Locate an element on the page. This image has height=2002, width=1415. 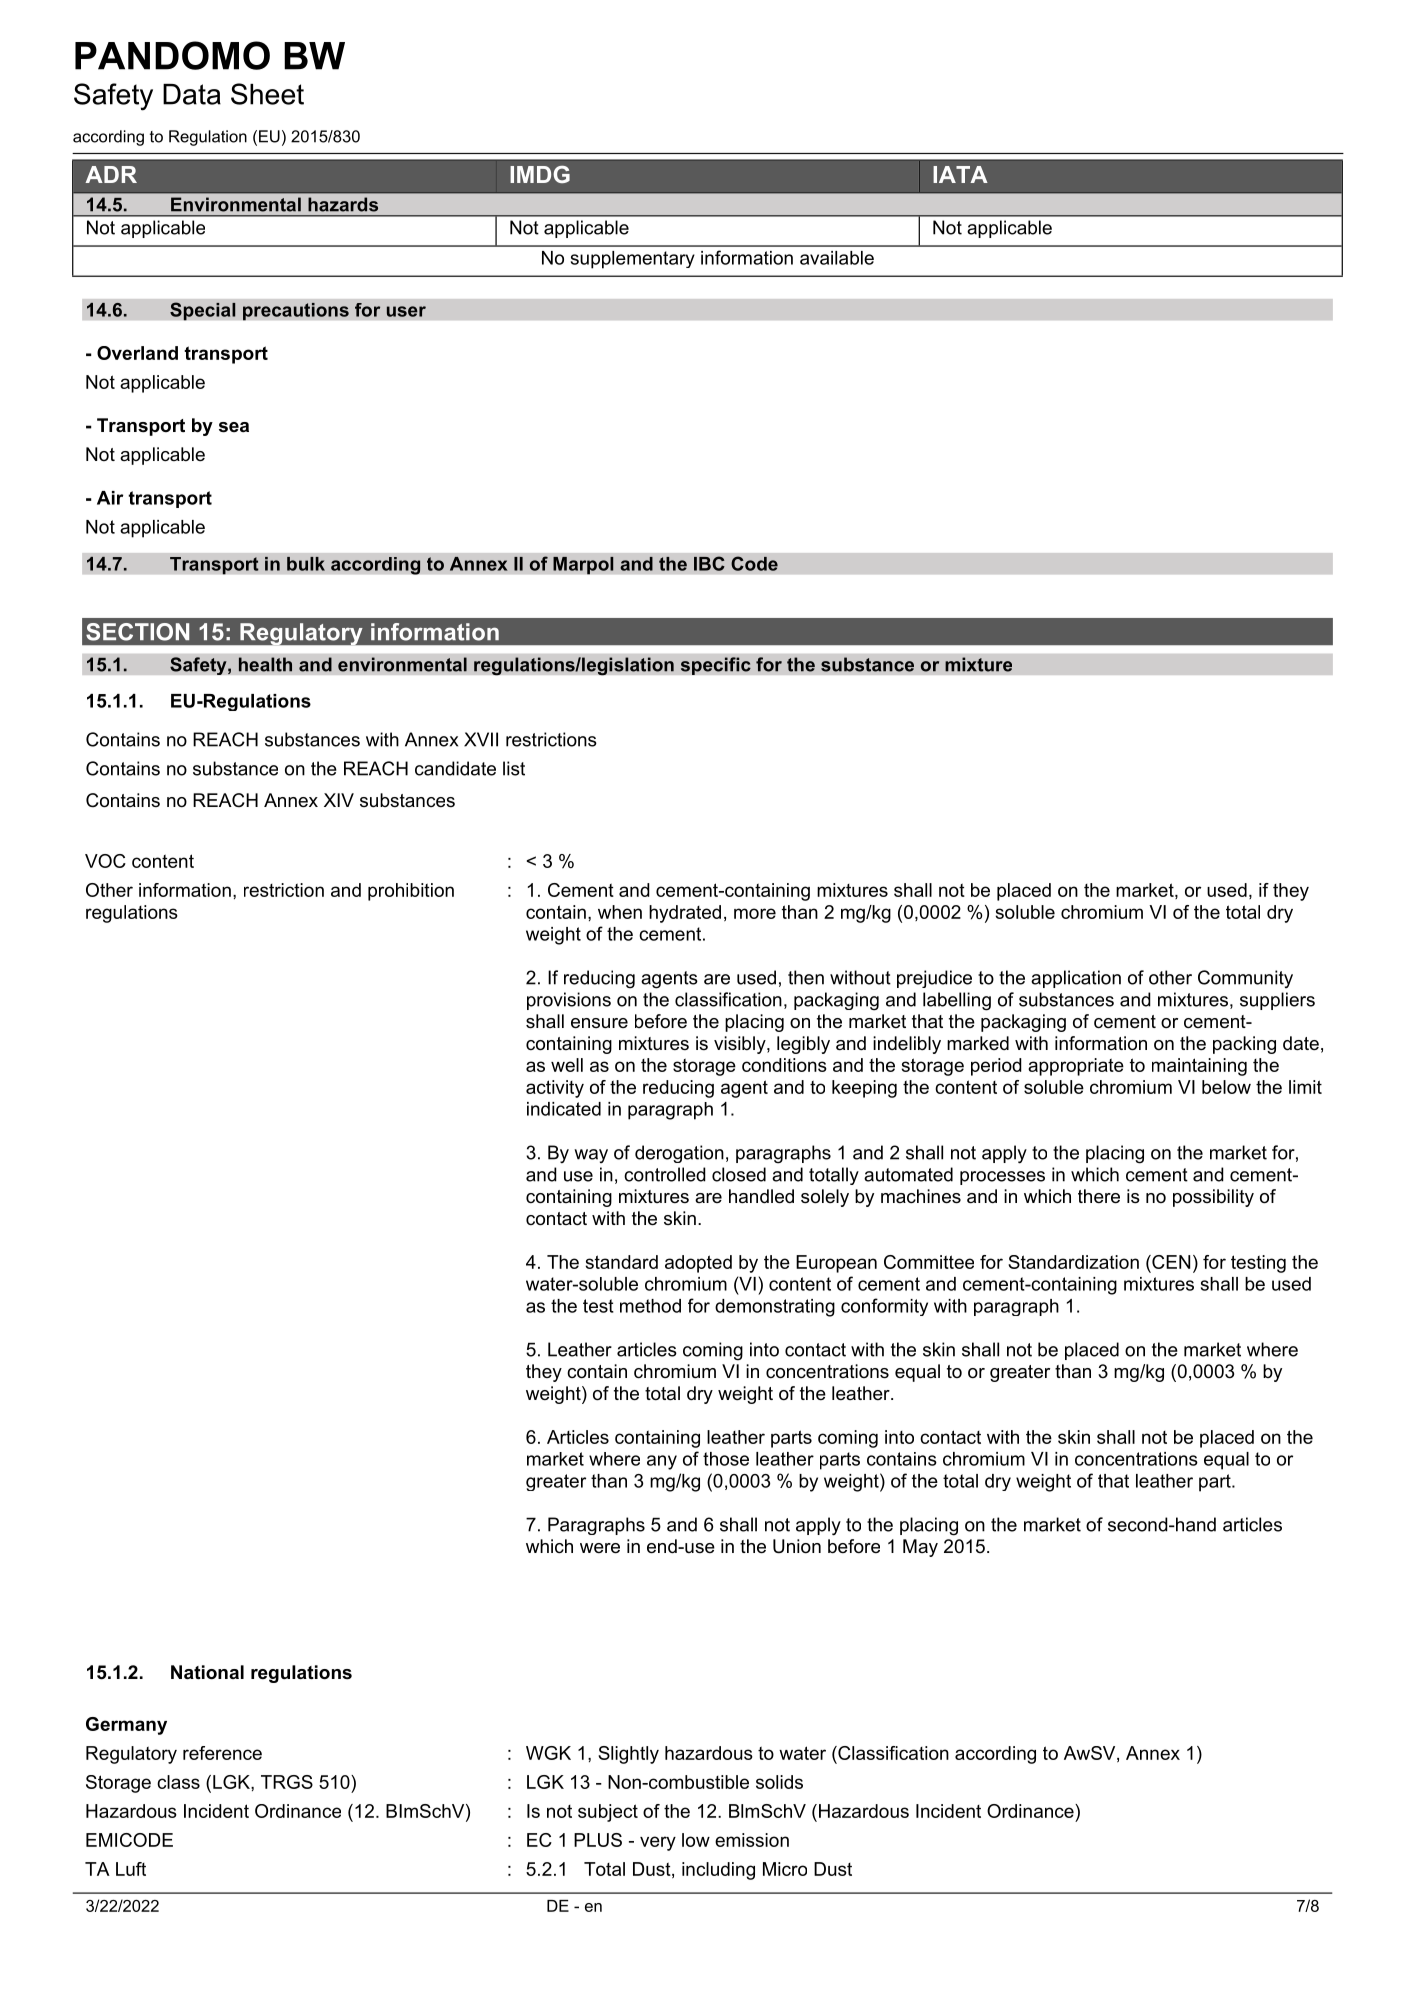
Sheet is located at coordinates (267, 94).
